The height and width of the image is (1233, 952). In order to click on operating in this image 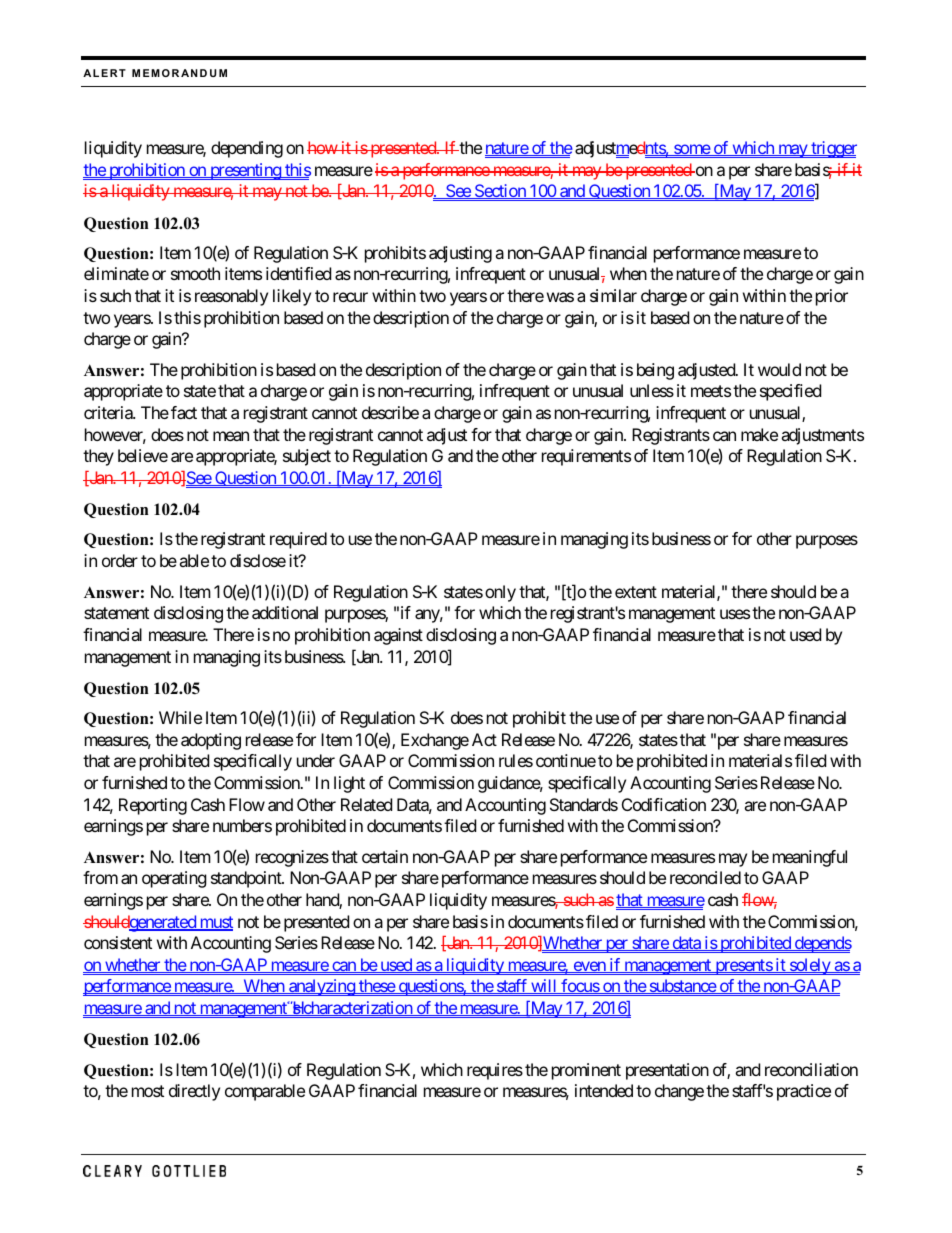, I will do `click(174, 879)`.
